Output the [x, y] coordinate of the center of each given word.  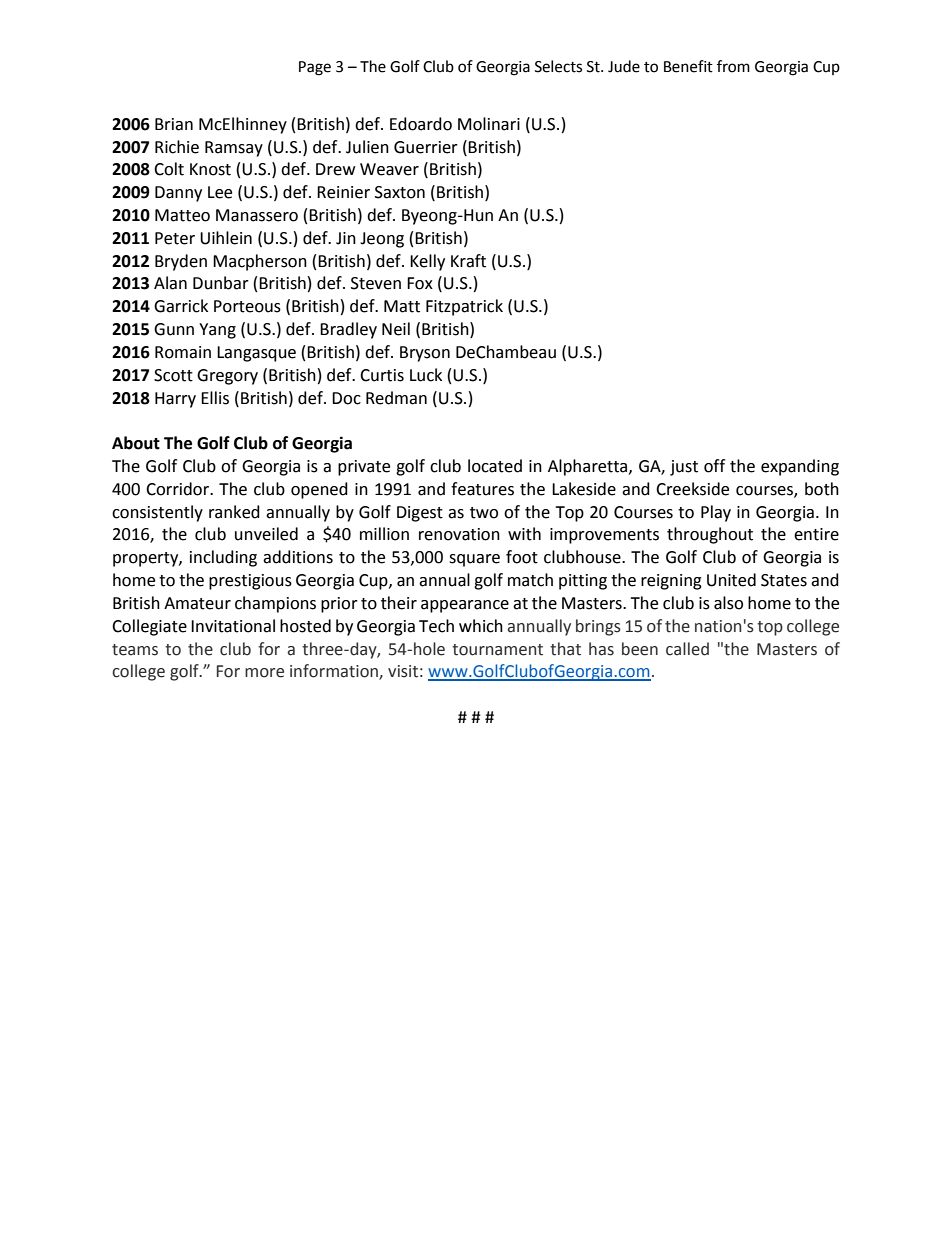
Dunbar [221, 283]
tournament [497, 650]
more [264, 673]
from [733, 66]
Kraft [468, 261]
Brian [174, 124]
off [714, 466]
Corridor [178, 489]
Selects [558, 66]
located [495, 466]
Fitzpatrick [464, 307]
